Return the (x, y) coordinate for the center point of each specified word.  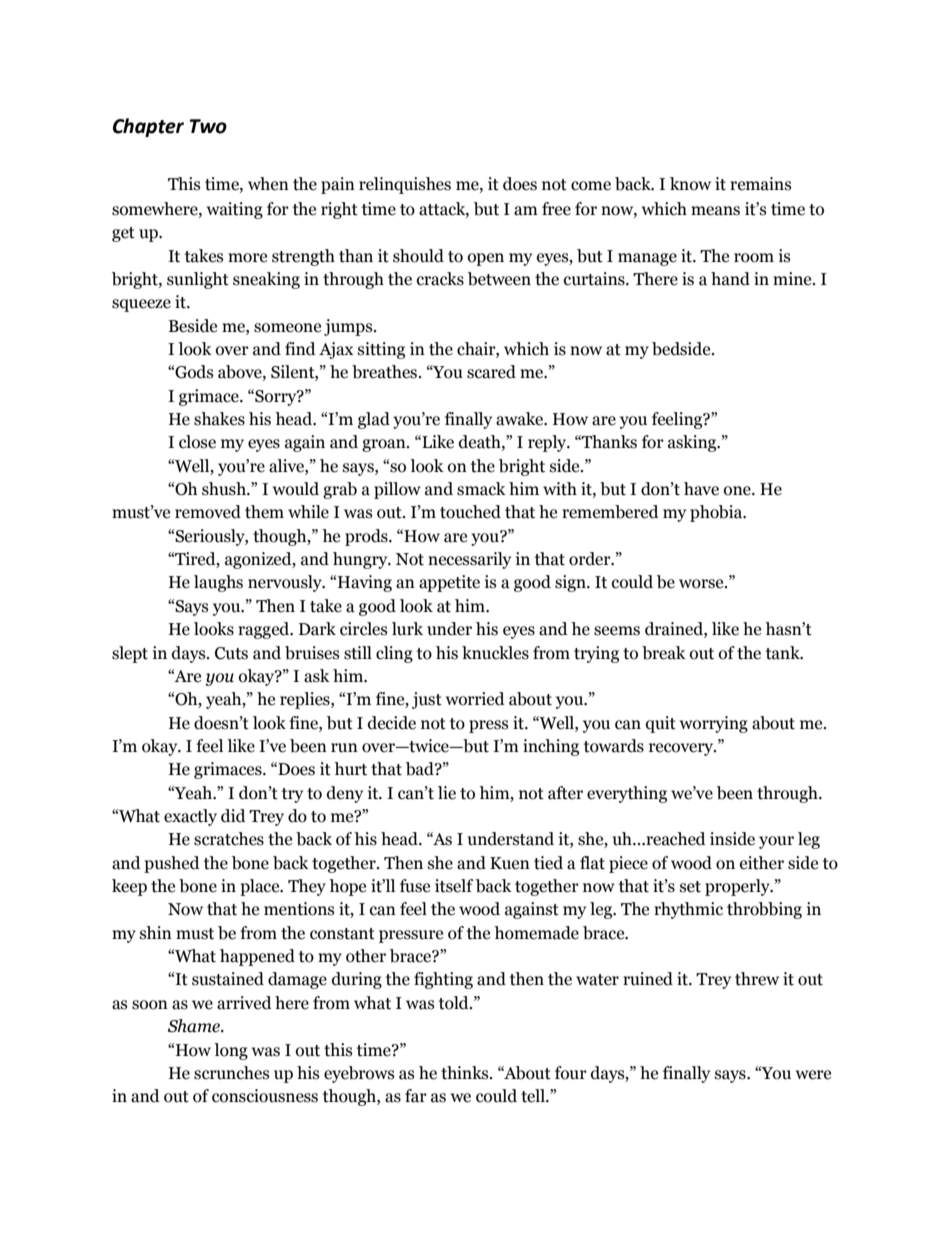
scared (491, 372)
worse (702, 584)
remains (760, 184)
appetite (449, 583)
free (556, 209)
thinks (466, 1073)
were (813, 1075)
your (776, 842)
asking (693, 443)
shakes (219, 419)
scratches (229, 839)
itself (454, 886)
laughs (218, 583)
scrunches (231, 1073)
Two (208, 126)
